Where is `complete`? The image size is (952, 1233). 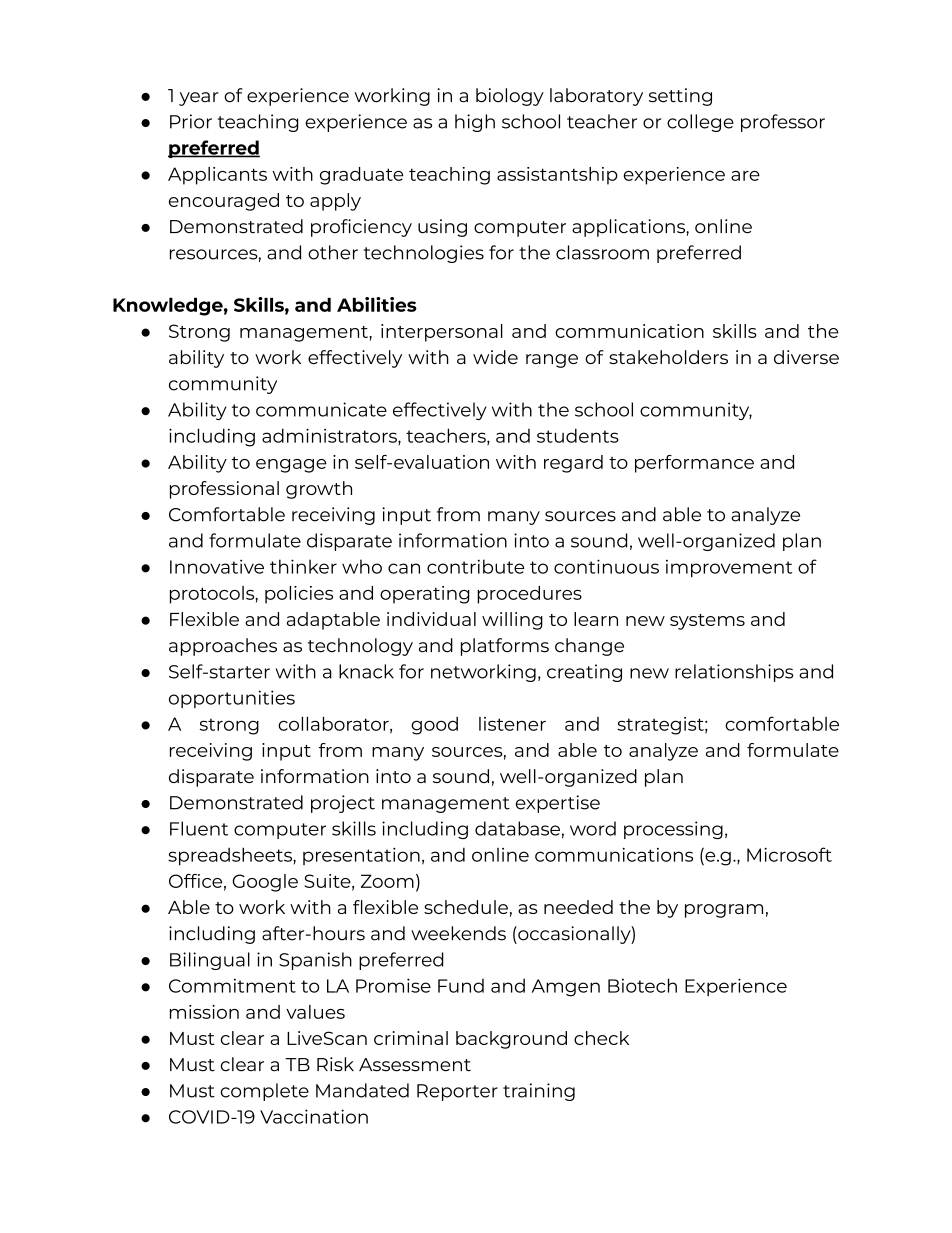
complete is located at coordinates (264, 1092).
